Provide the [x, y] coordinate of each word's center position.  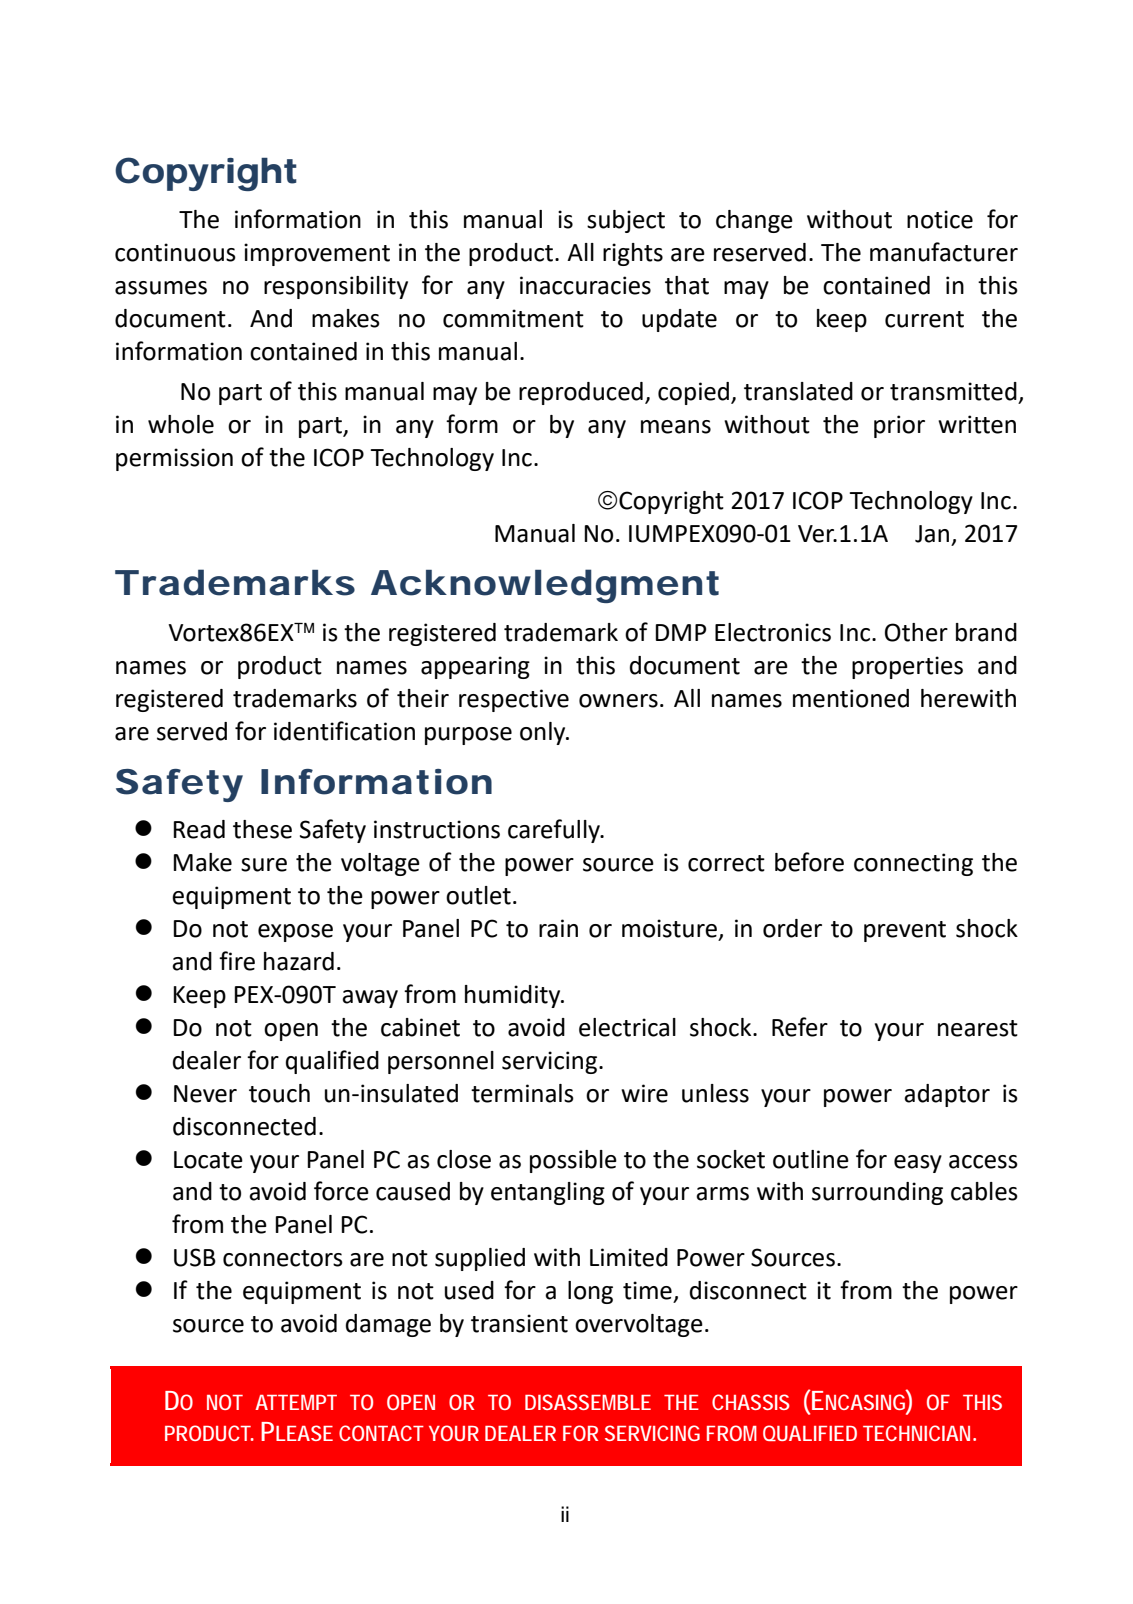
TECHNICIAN [916, 1433]
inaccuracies [585, 285]
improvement [317, 254]
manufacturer [944, 252]
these [262, 829]
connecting [913, 864]
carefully [555, 831]
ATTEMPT [296, 1402]
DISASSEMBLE [588, 1402]
